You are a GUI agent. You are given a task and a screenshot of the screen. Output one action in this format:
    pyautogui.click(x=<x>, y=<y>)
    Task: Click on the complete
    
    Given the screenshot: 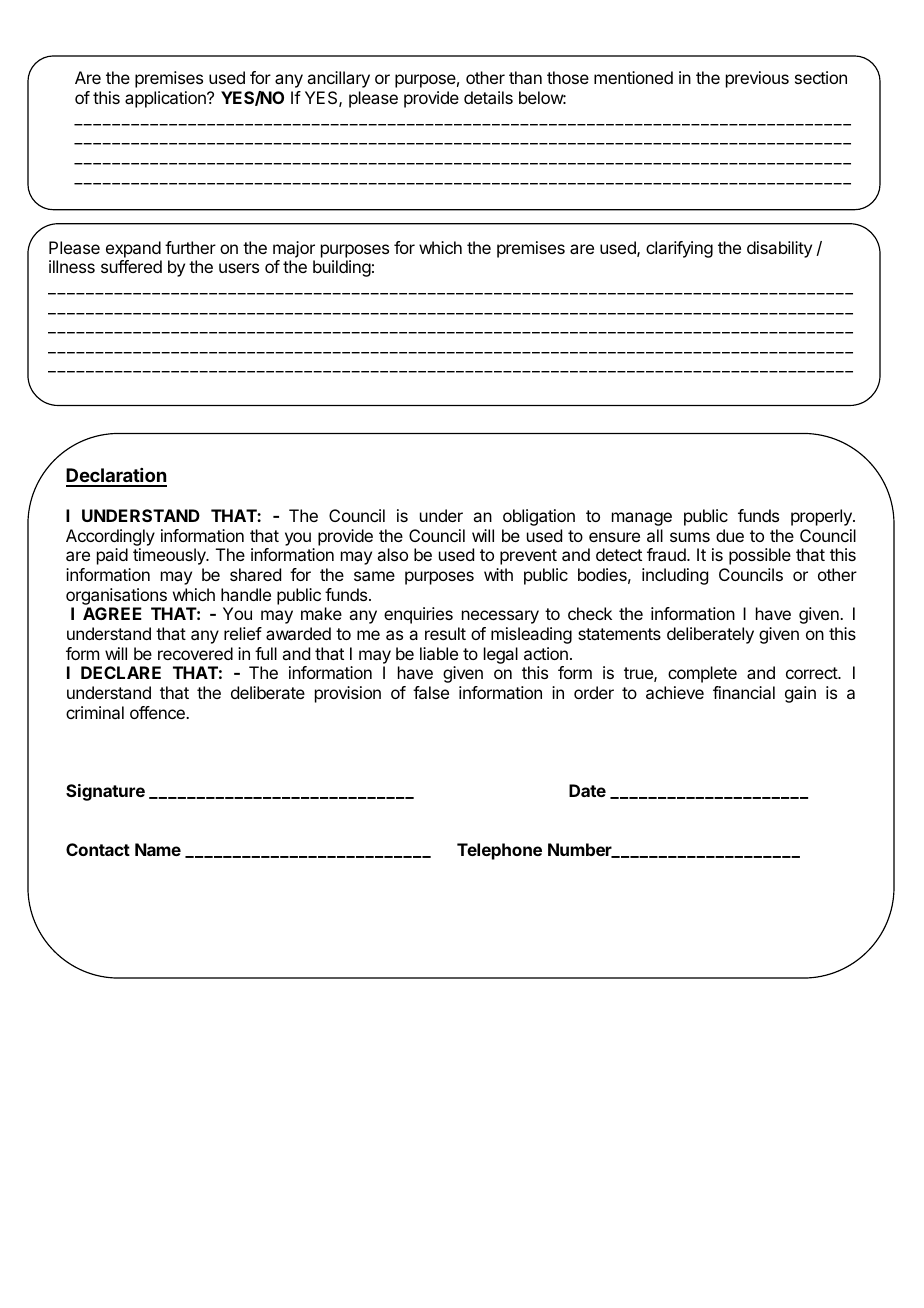 What is the action you would take?
    pyautogui.click(x=702, y=674)
